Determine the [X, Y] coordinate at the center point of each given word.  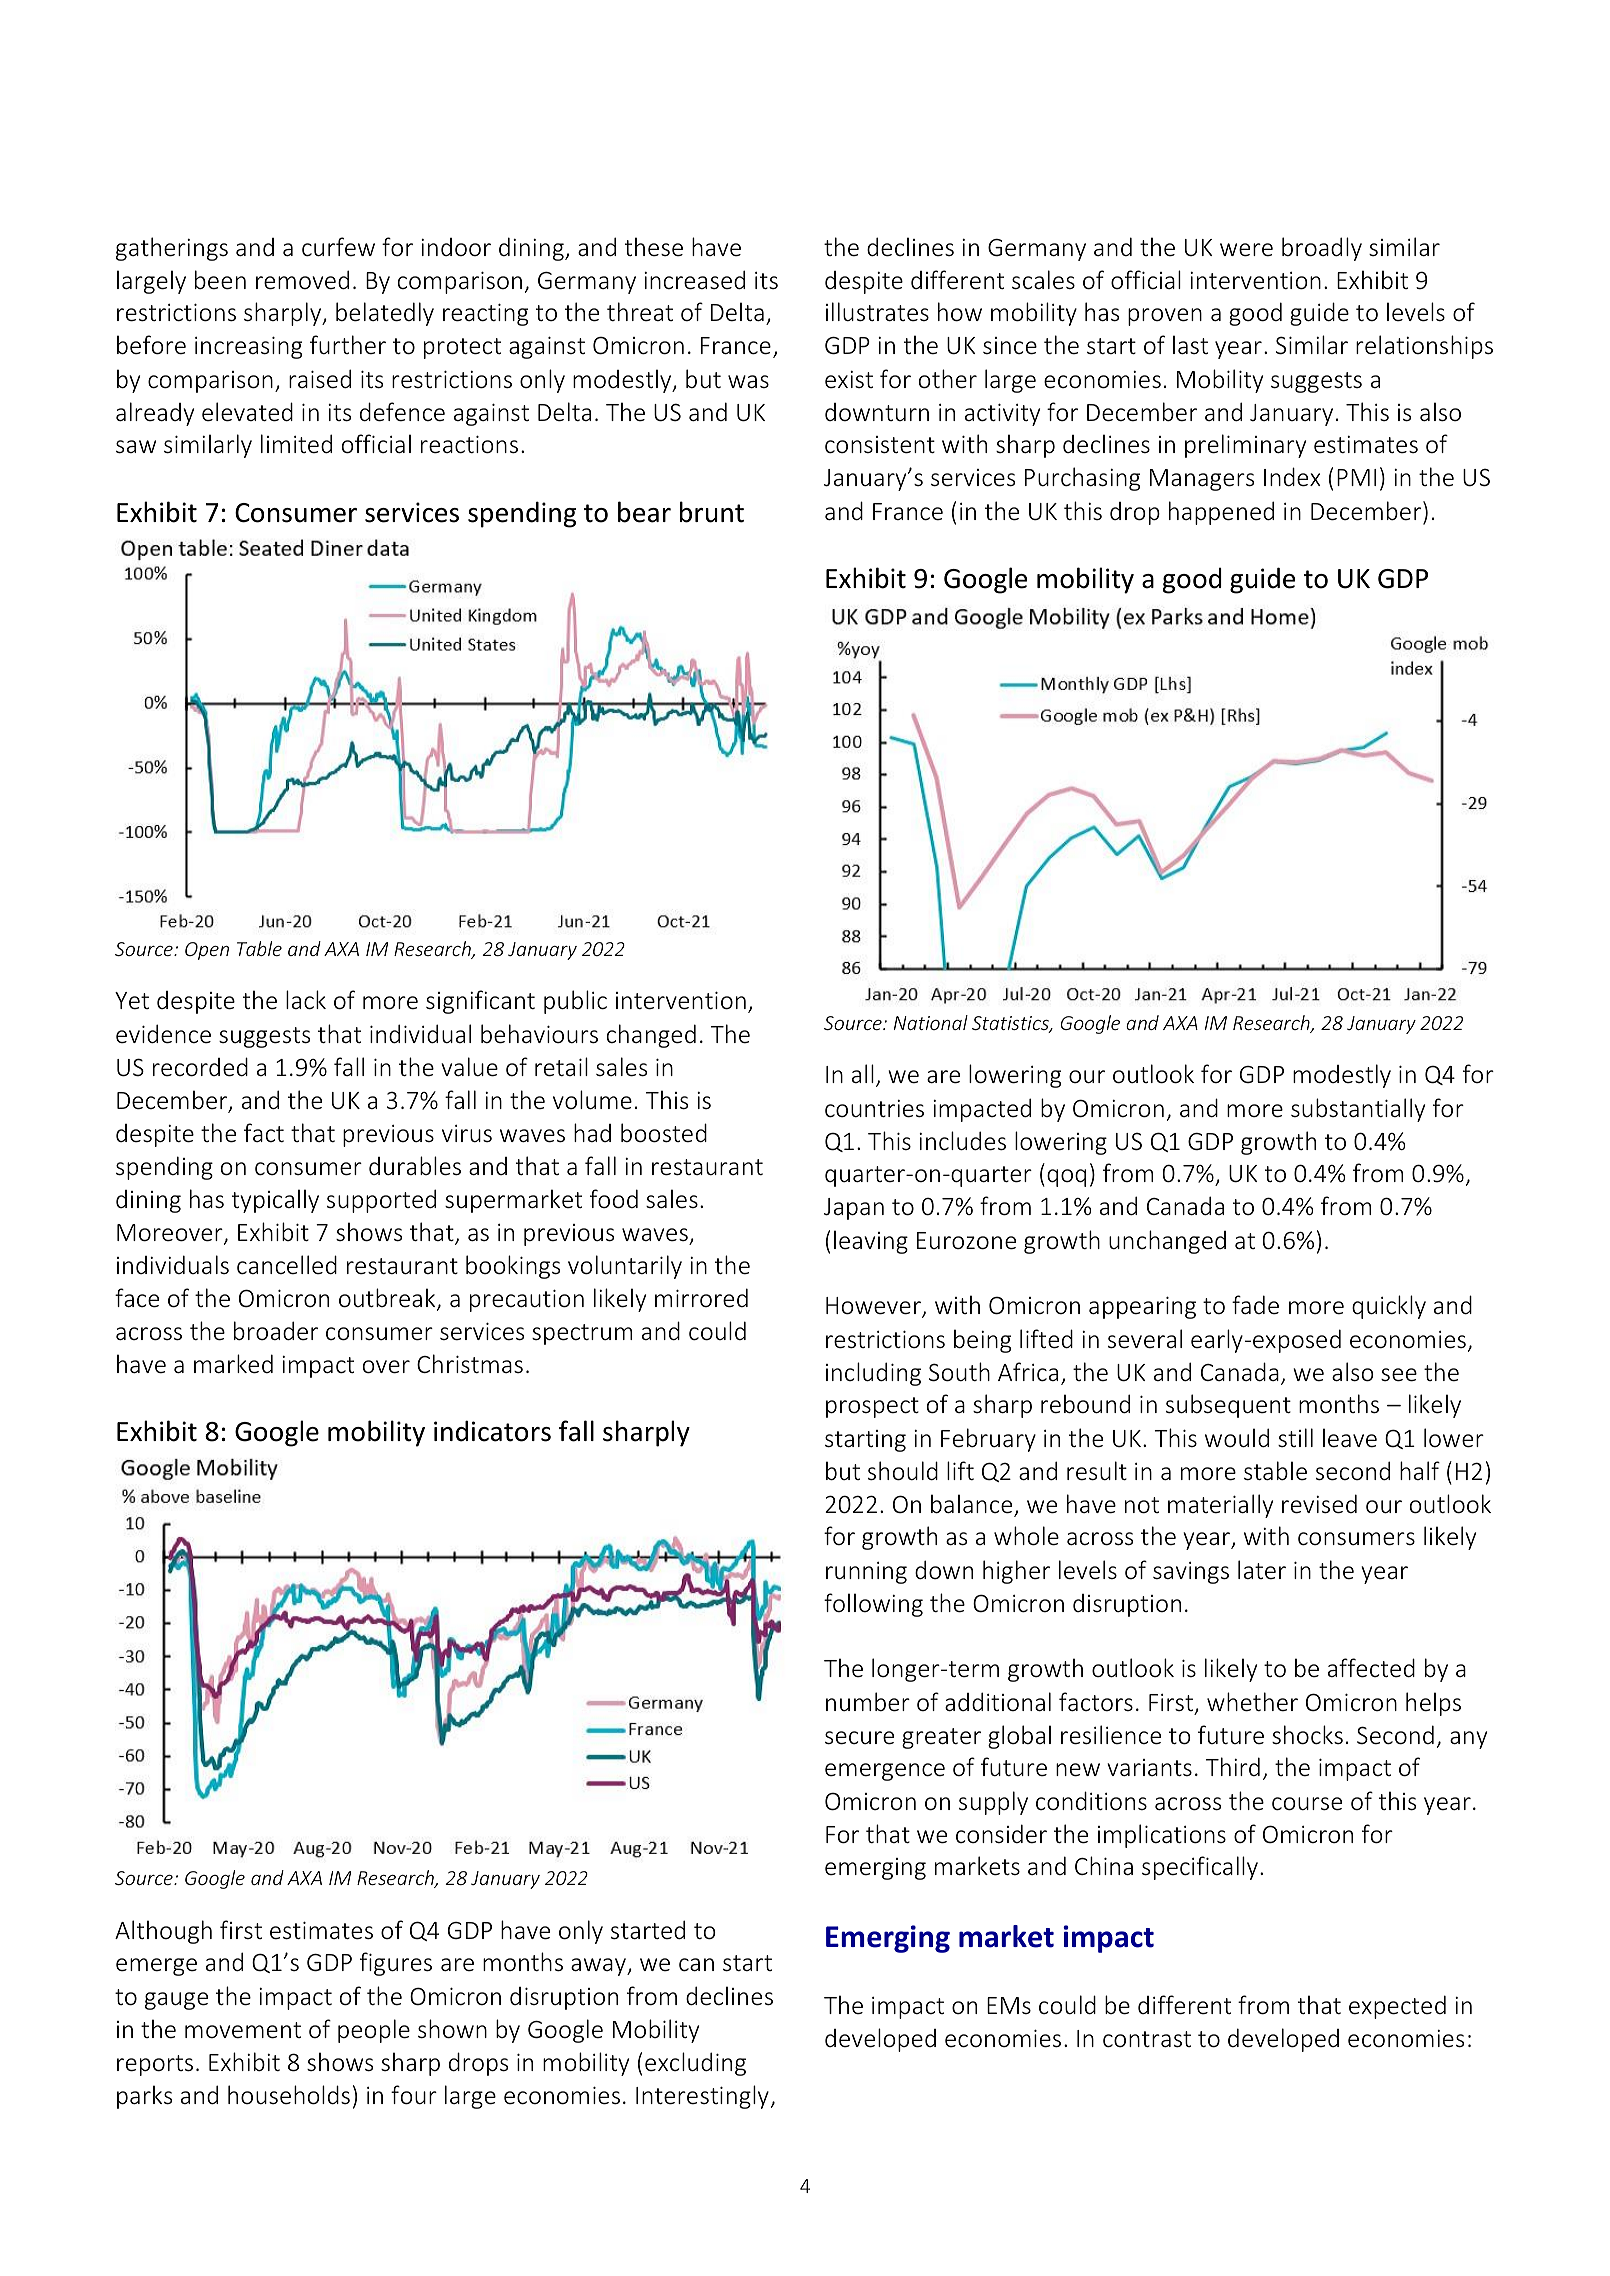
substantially [1358, 1110]
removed [302, 280]
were [1246, 250]
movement [243, 2030]
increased [694, 280]
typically [275, 1201]
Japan [854, 1209]
